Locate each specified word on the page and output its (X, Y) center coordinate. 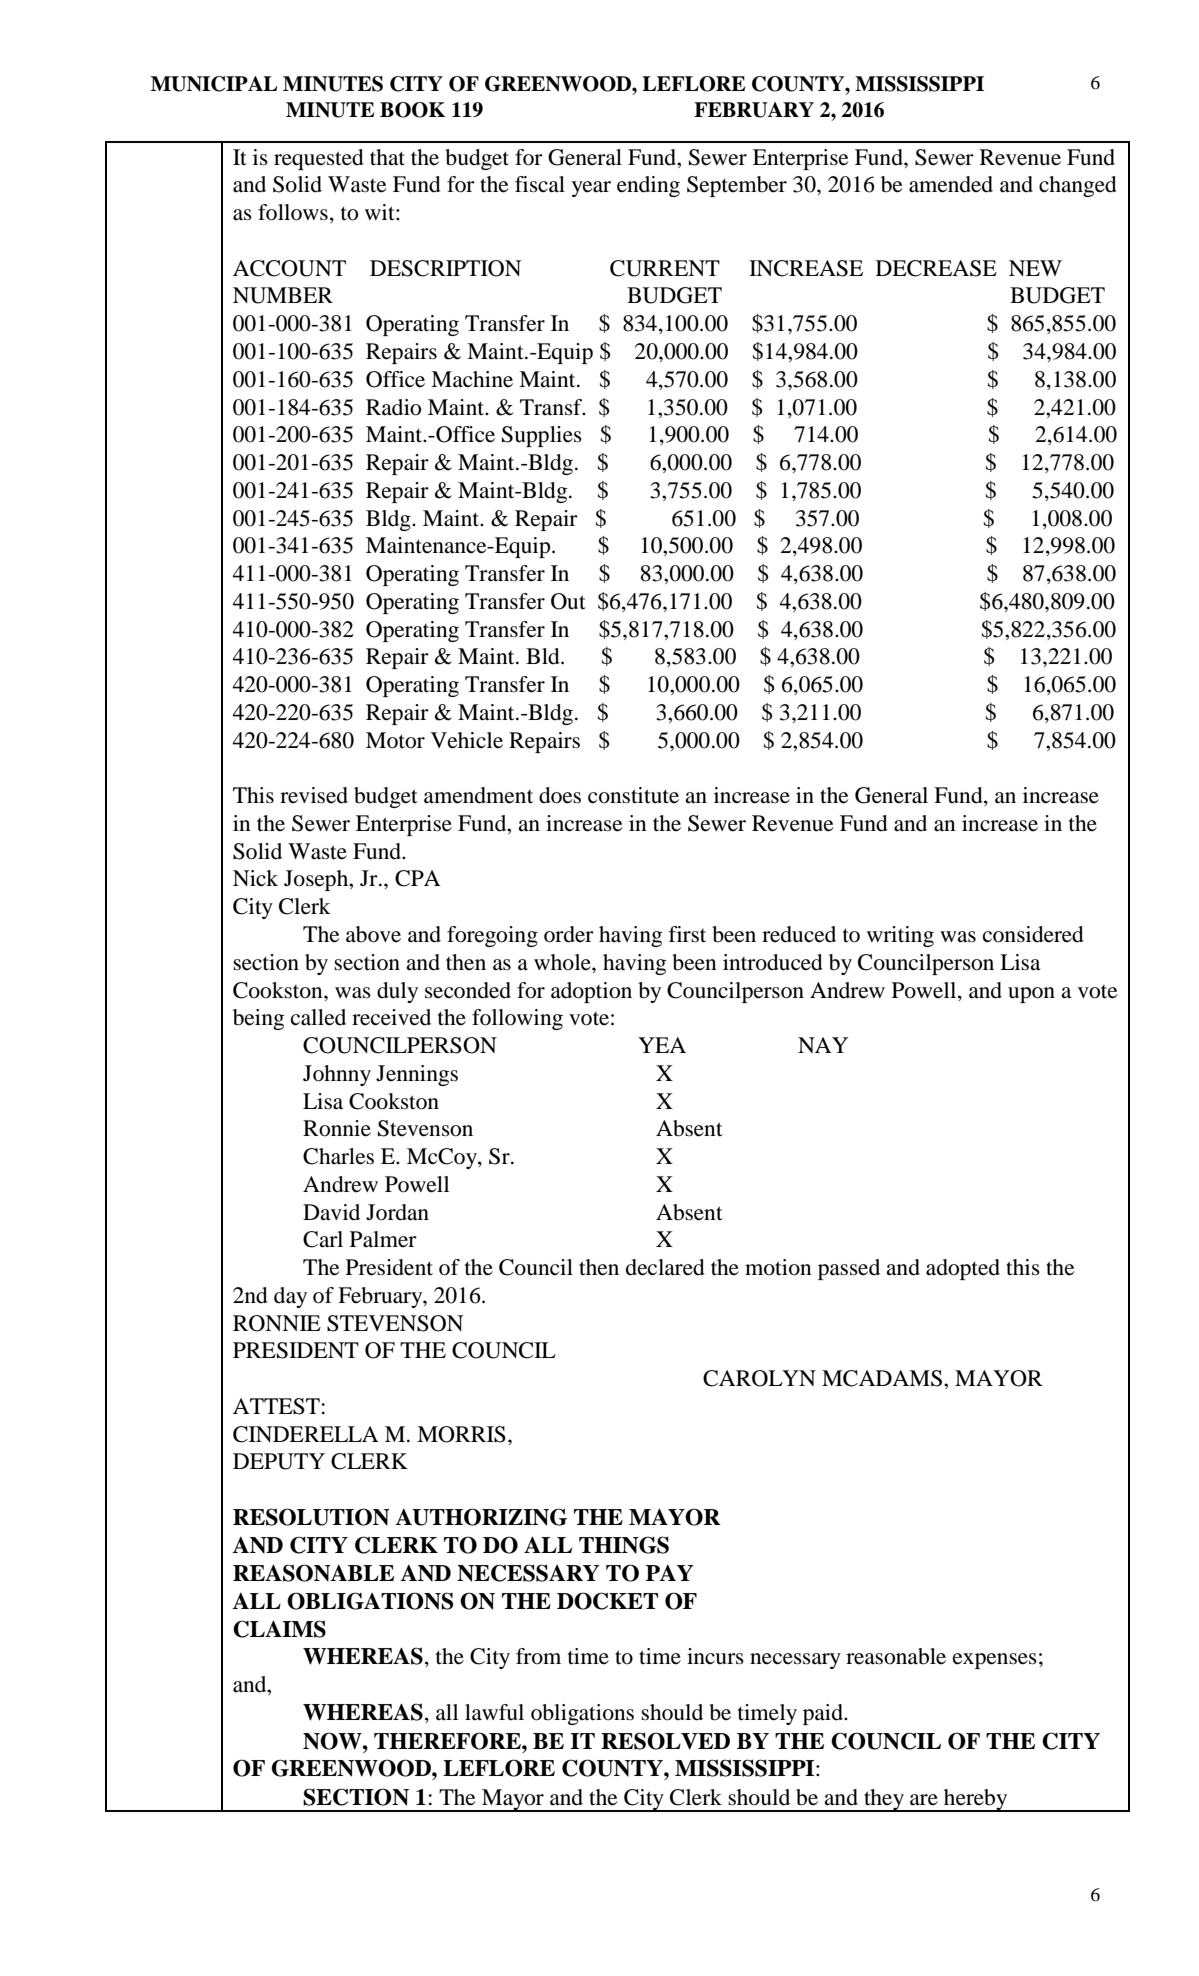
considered (1033, 934)
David (331, 1212)
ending (648, 186)
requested (319, 159)
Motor (395, 740)
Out (568, 601)
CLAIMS (279, 1629)
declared (665, 1267)
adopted (963, 1269)
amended (951, 184)
